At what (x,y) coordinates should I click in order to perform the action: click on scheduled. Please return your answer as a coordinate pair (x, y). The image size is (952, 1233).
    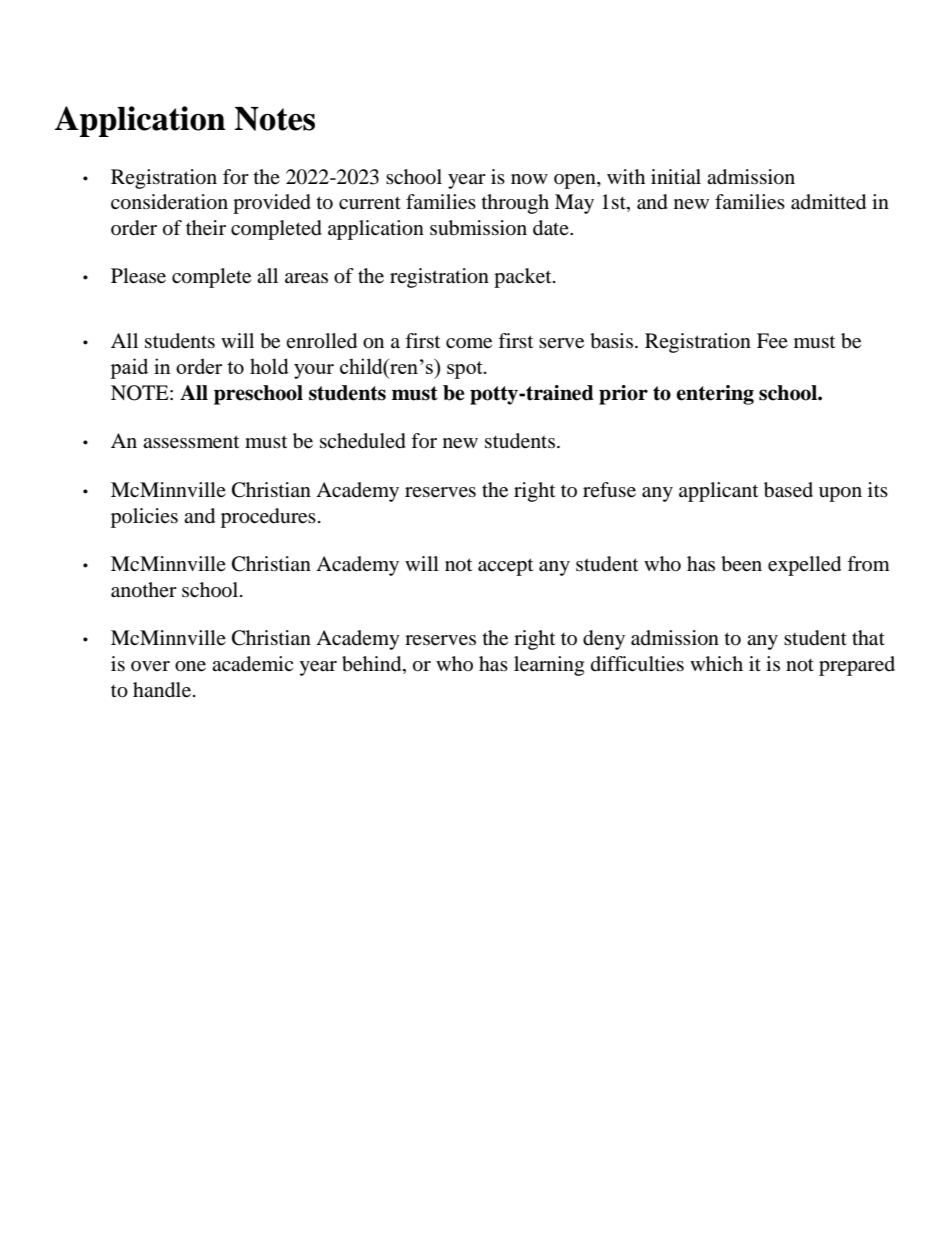
    Looking at the image, I should click on (363, 441).
